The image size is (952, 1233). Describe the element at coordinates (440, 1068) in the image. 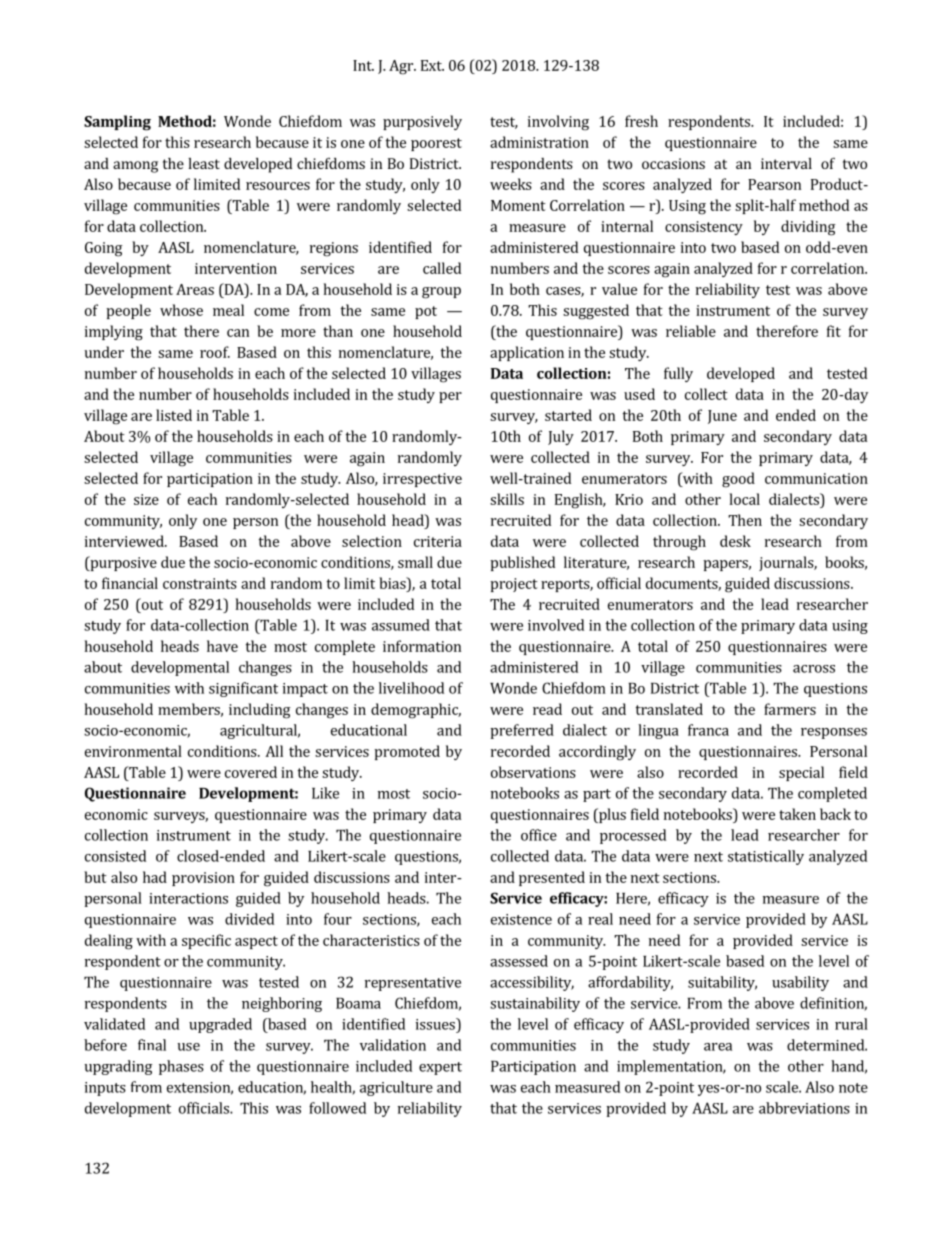

I see `expert` at that location.
